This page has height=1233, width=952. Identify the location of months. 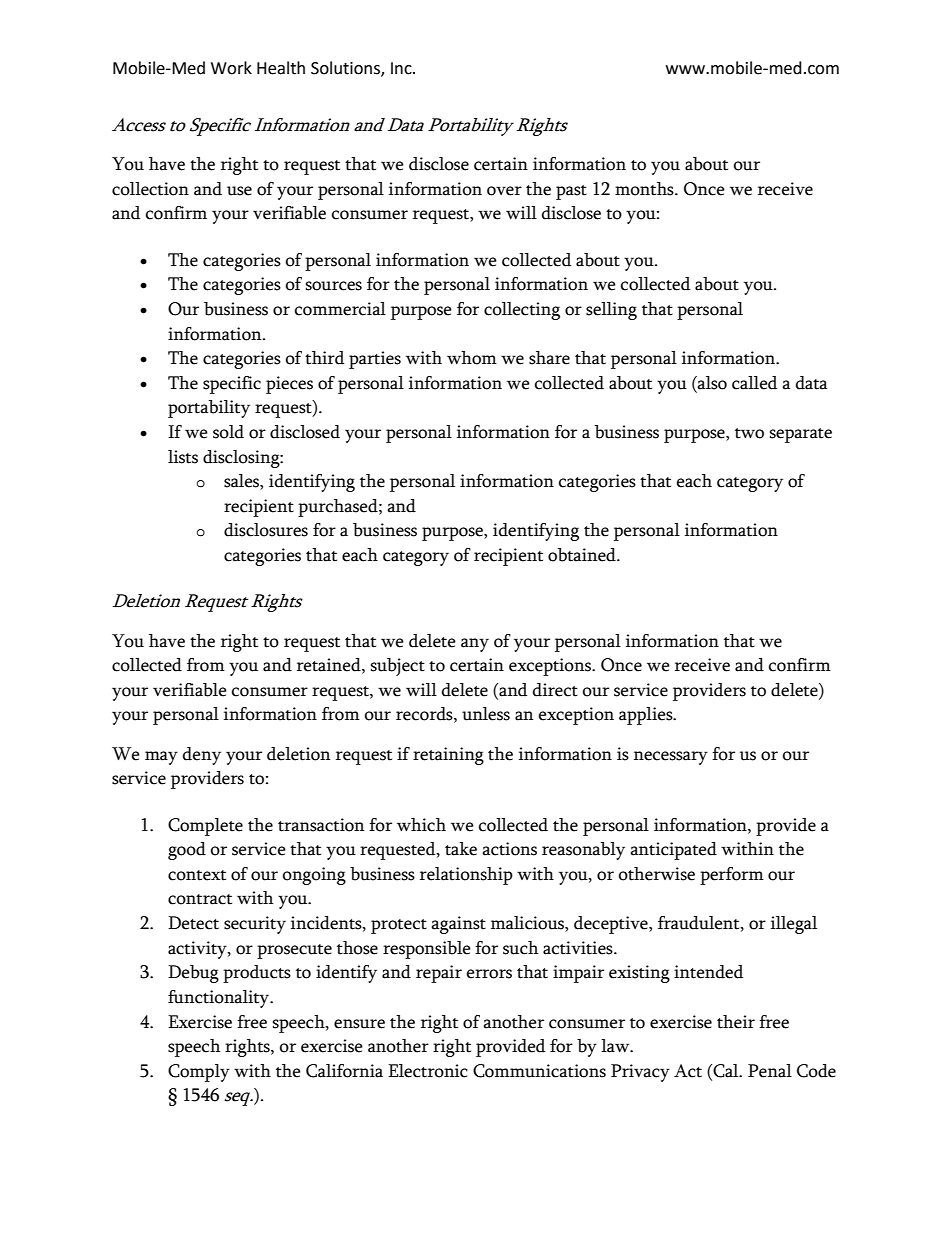
(645, 189).
